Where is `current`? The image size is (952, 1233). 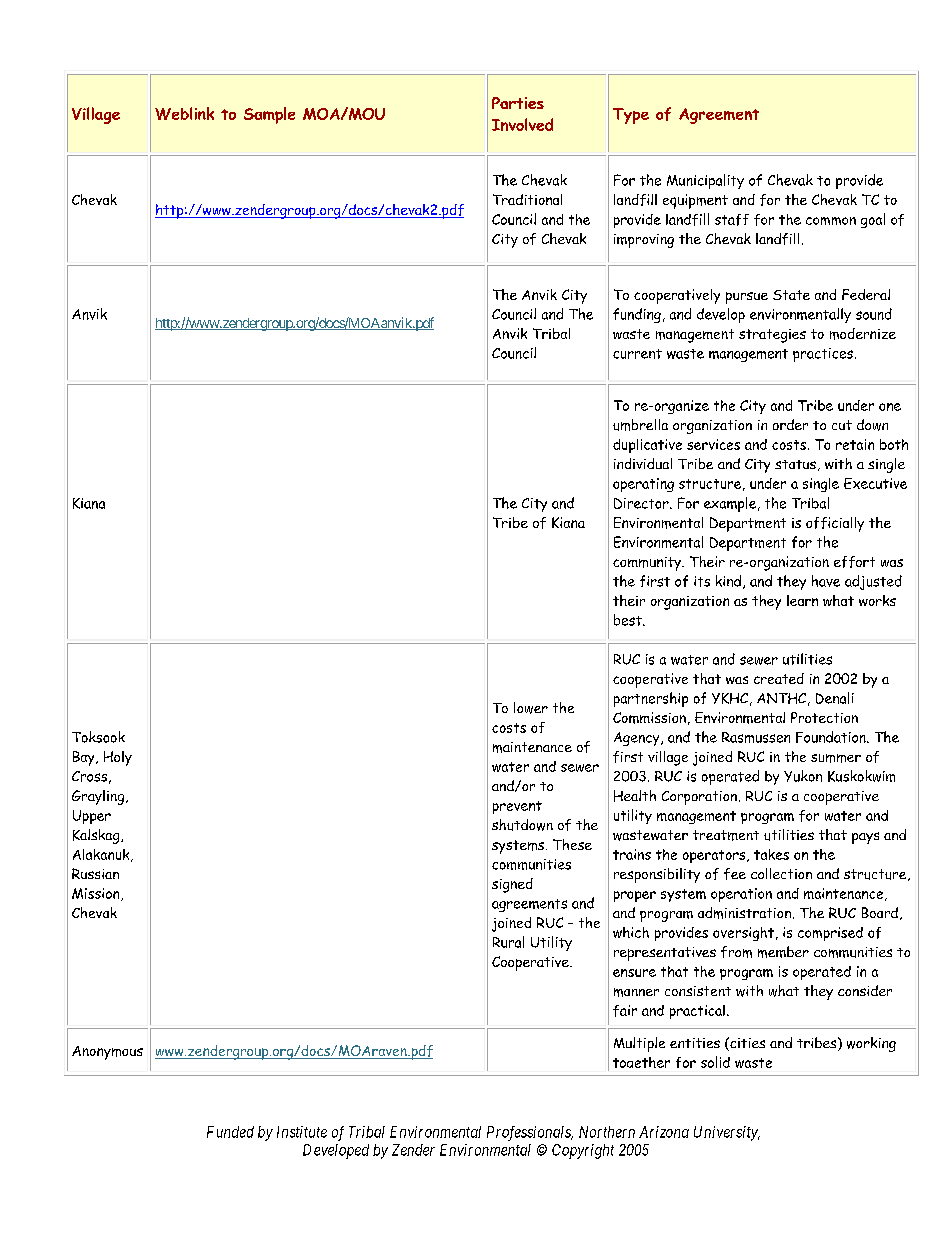 current is located at coordinates (637, 354).
